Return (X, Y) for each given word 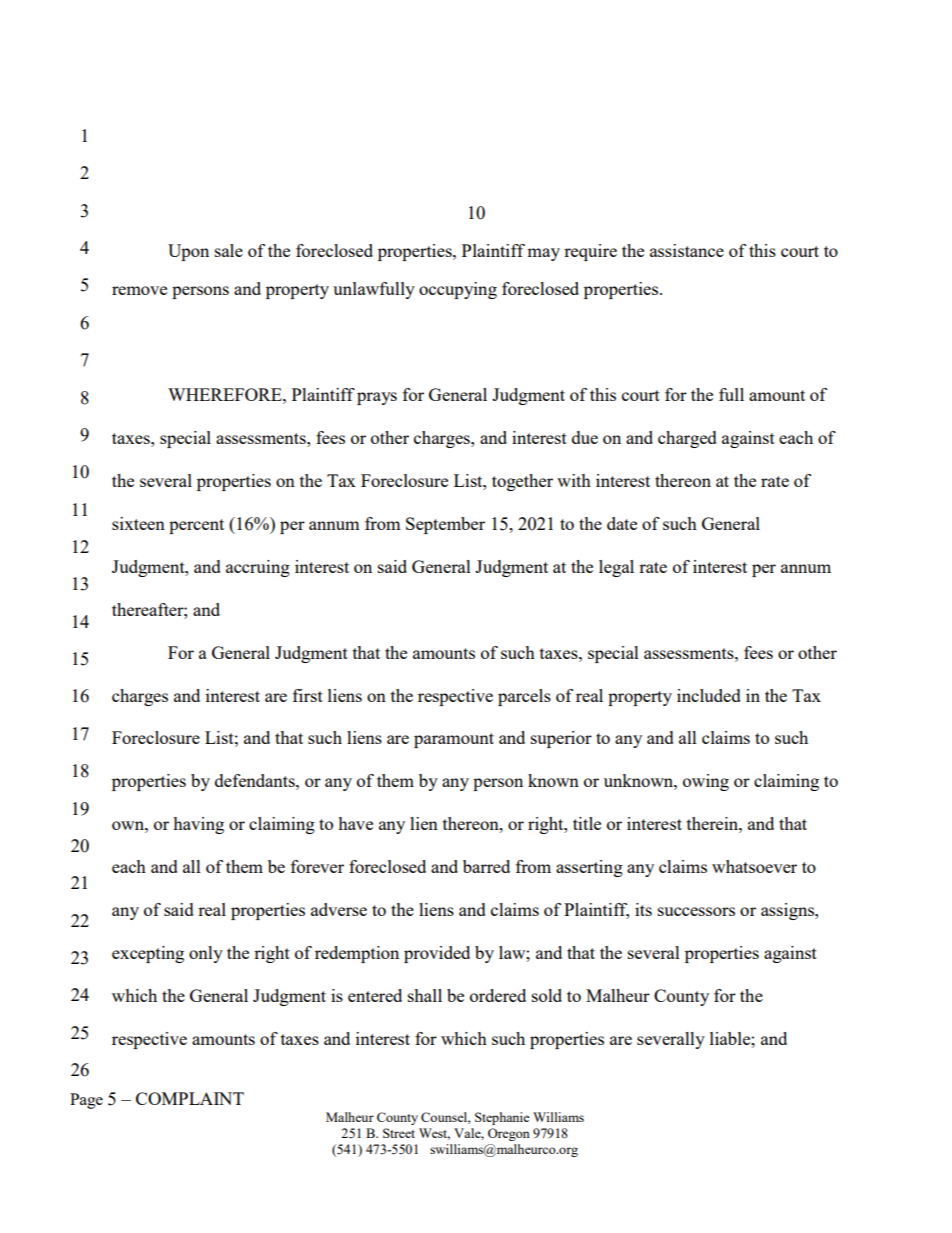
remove (139, 290)
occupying (458, 290)
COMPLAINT (190, 1098)
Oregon (509, 1134)
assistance (687, 250)
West (434, 1134)
